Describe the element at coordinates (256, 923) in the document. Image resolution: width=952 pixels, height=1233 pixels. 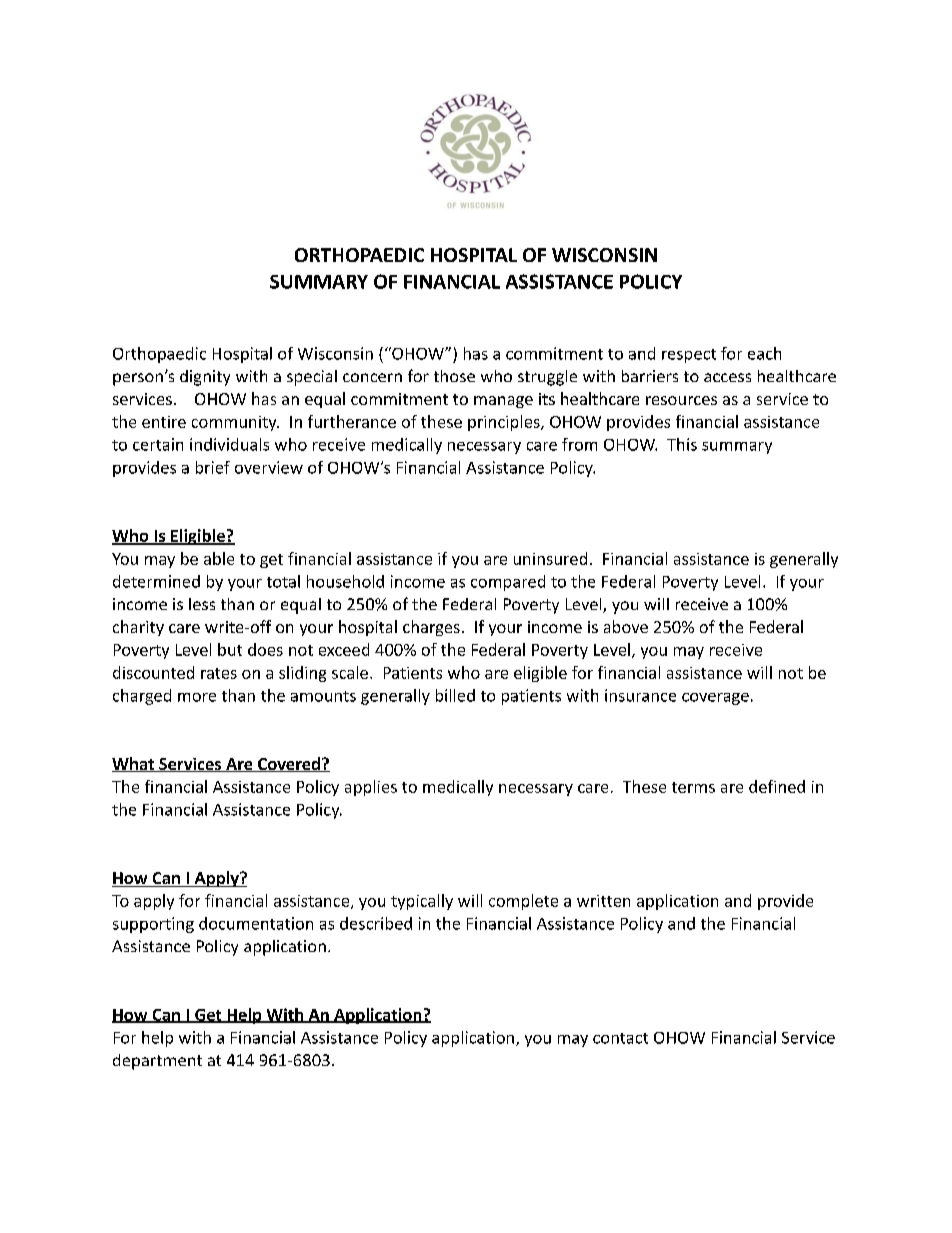
I see `documentation` at that location.
